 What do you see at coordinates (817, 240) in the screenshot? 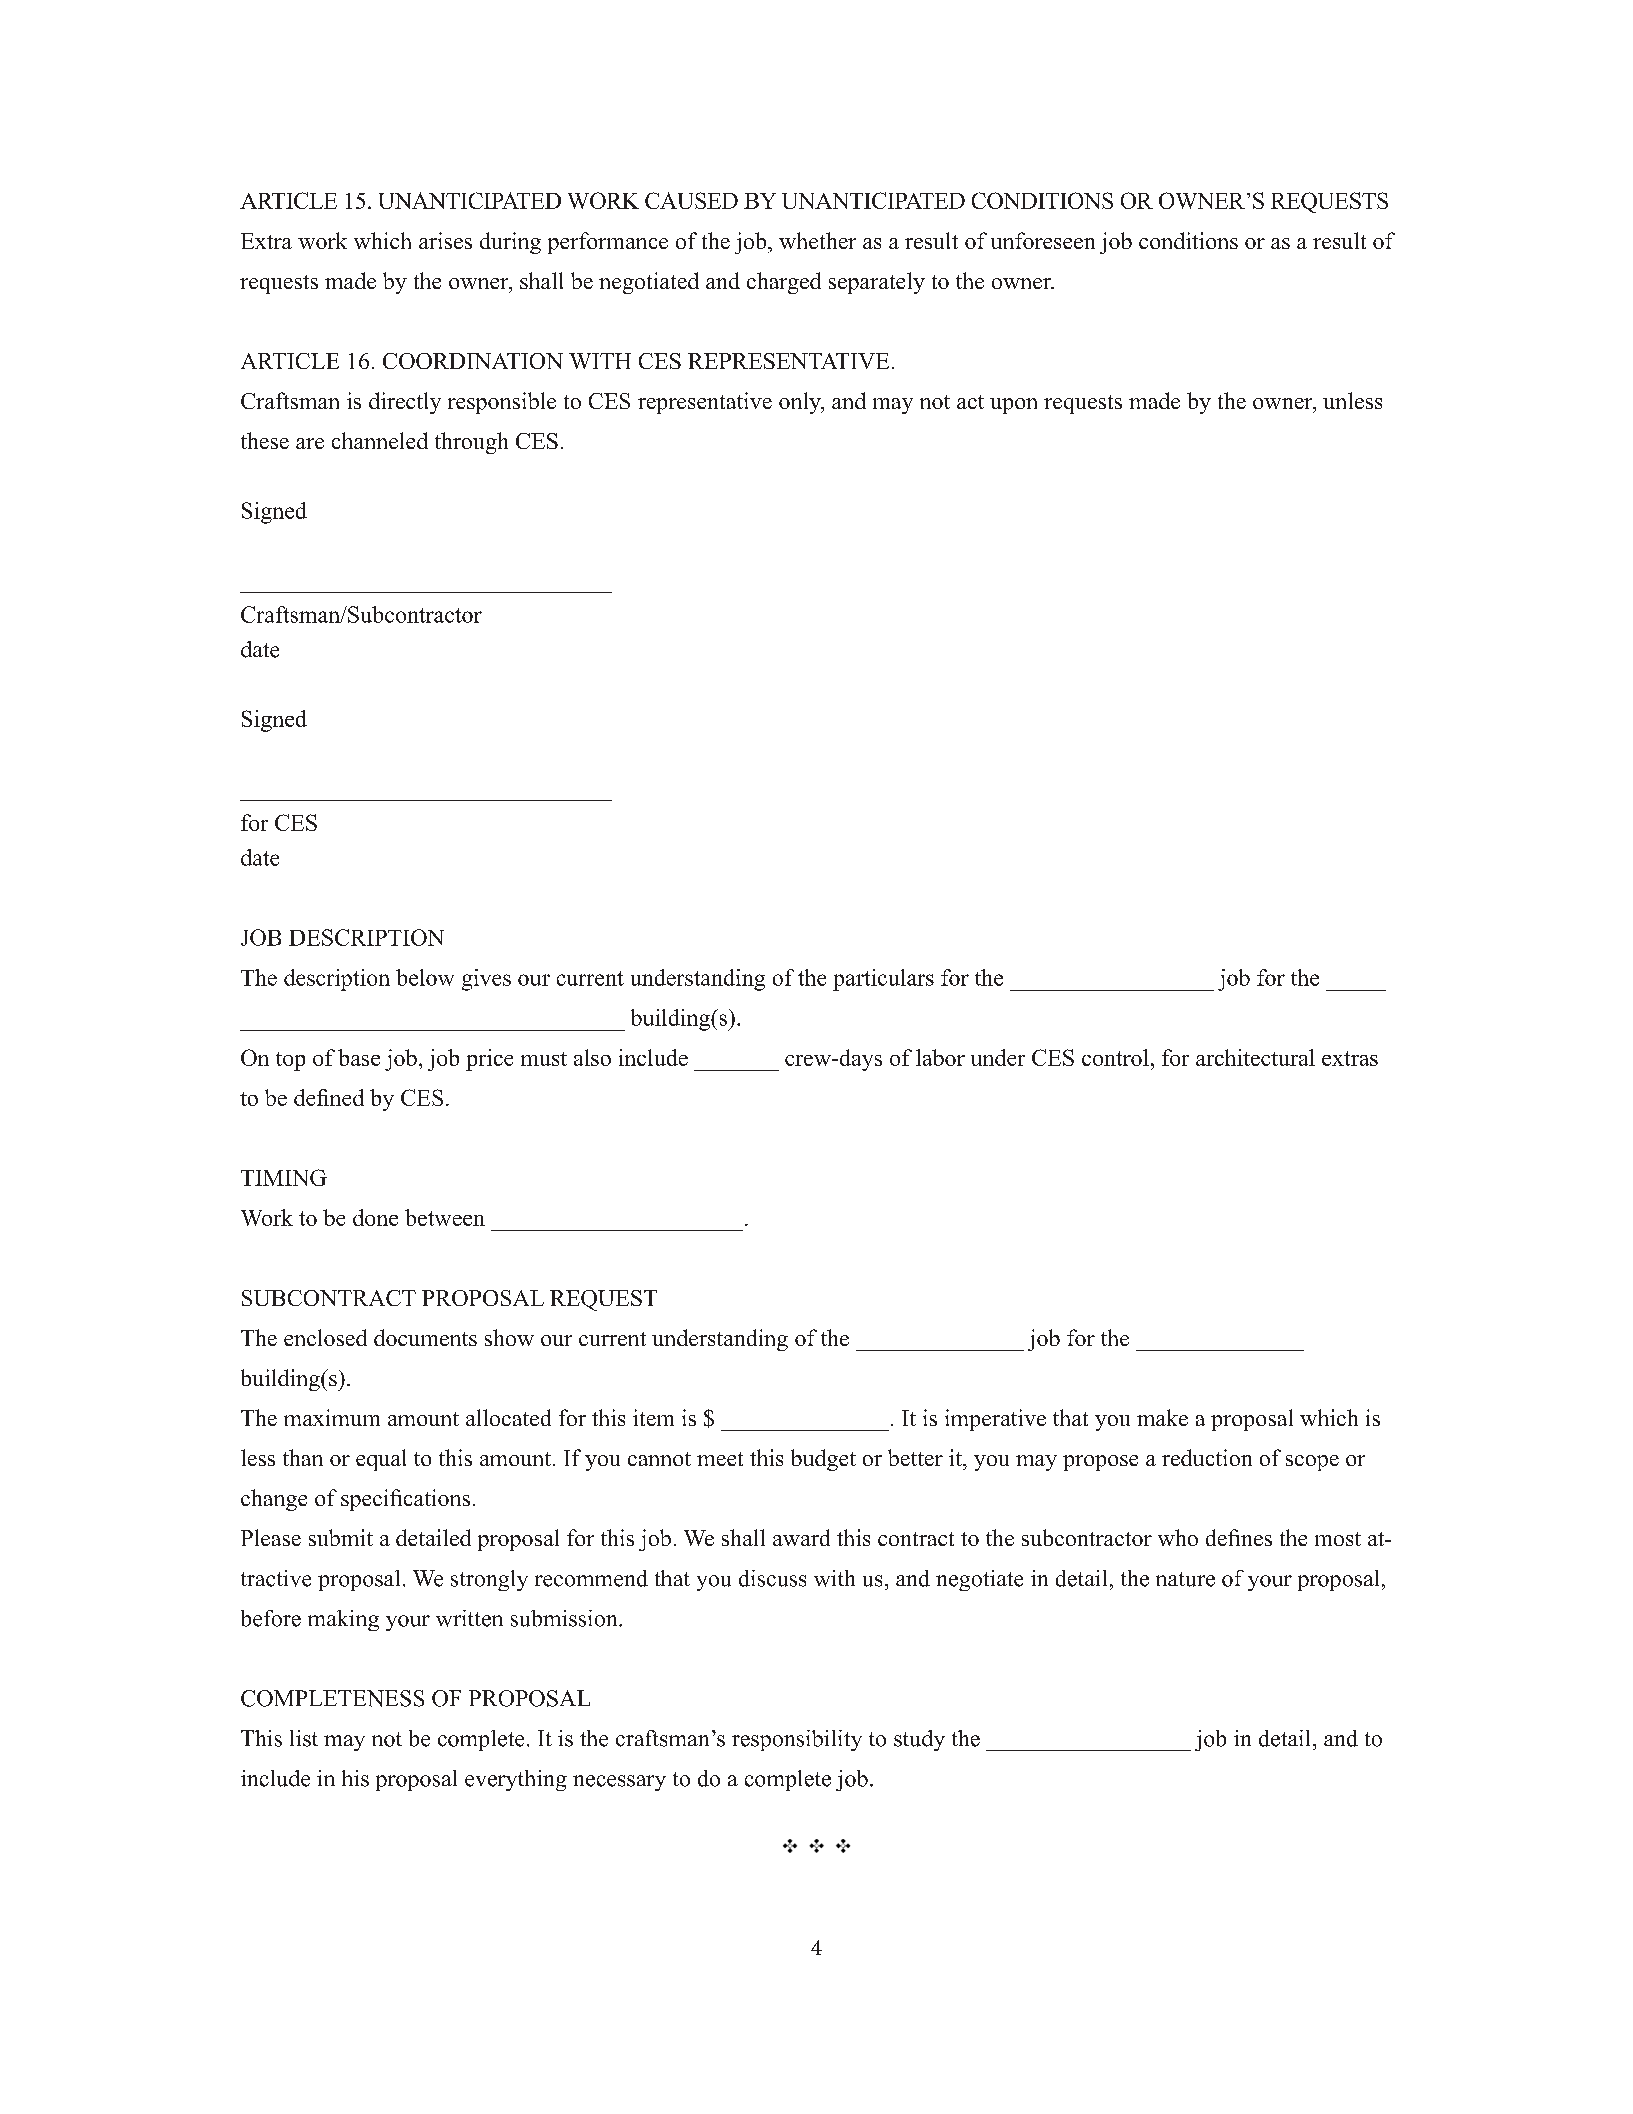
I see `whether` at bounding box center [817, 240].
